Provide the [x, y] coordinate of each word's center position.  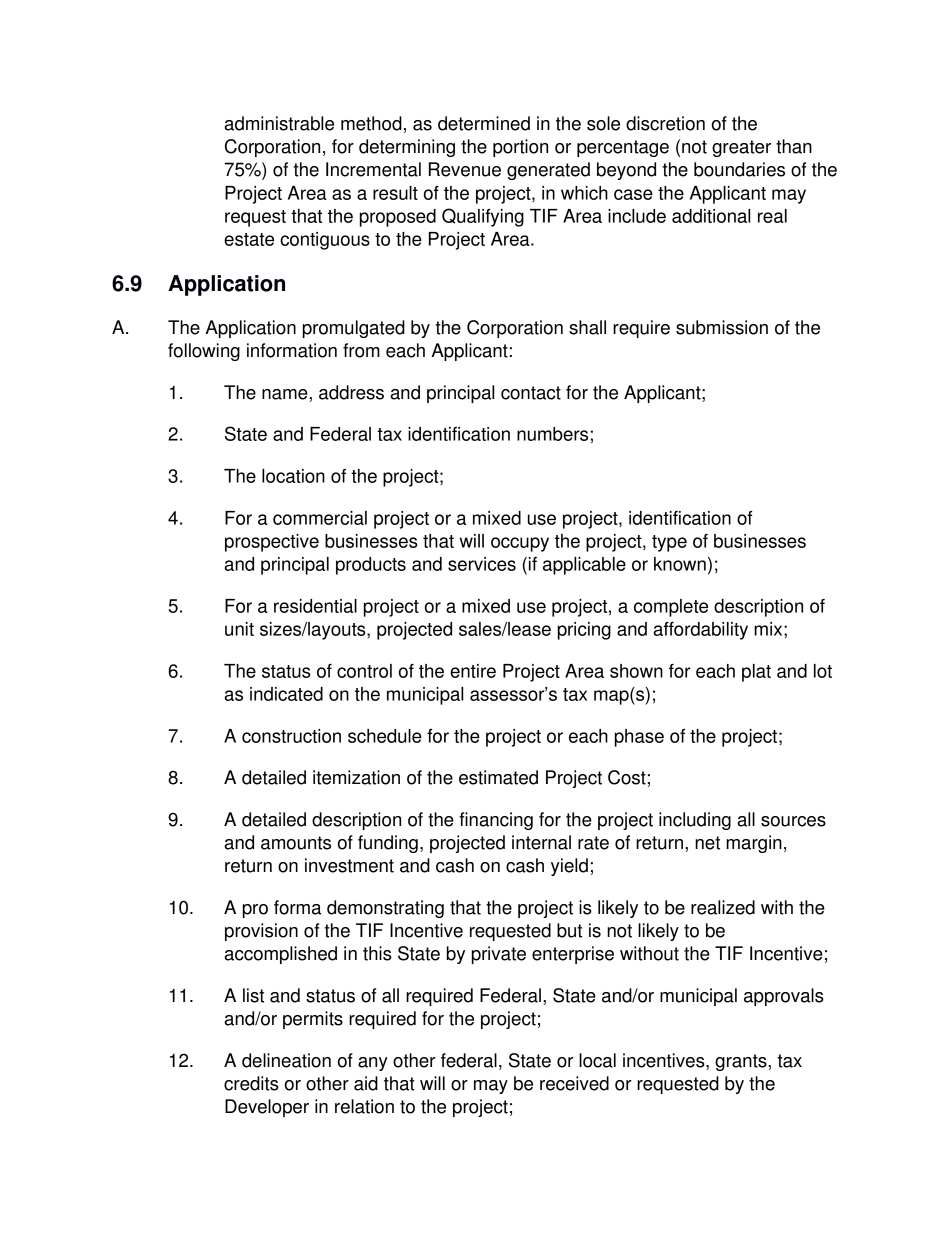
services [482, 564]
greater [741, 148]
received [574, 1083]
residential [315, 606]
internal [541, 842]
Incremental [373, 169]
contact [531, 393]
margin [754, 844]
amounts [296, 843]
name [286, 394]
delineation [286, 1060]
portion [520, 148]
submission [722, 327]
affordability [700, 631]
